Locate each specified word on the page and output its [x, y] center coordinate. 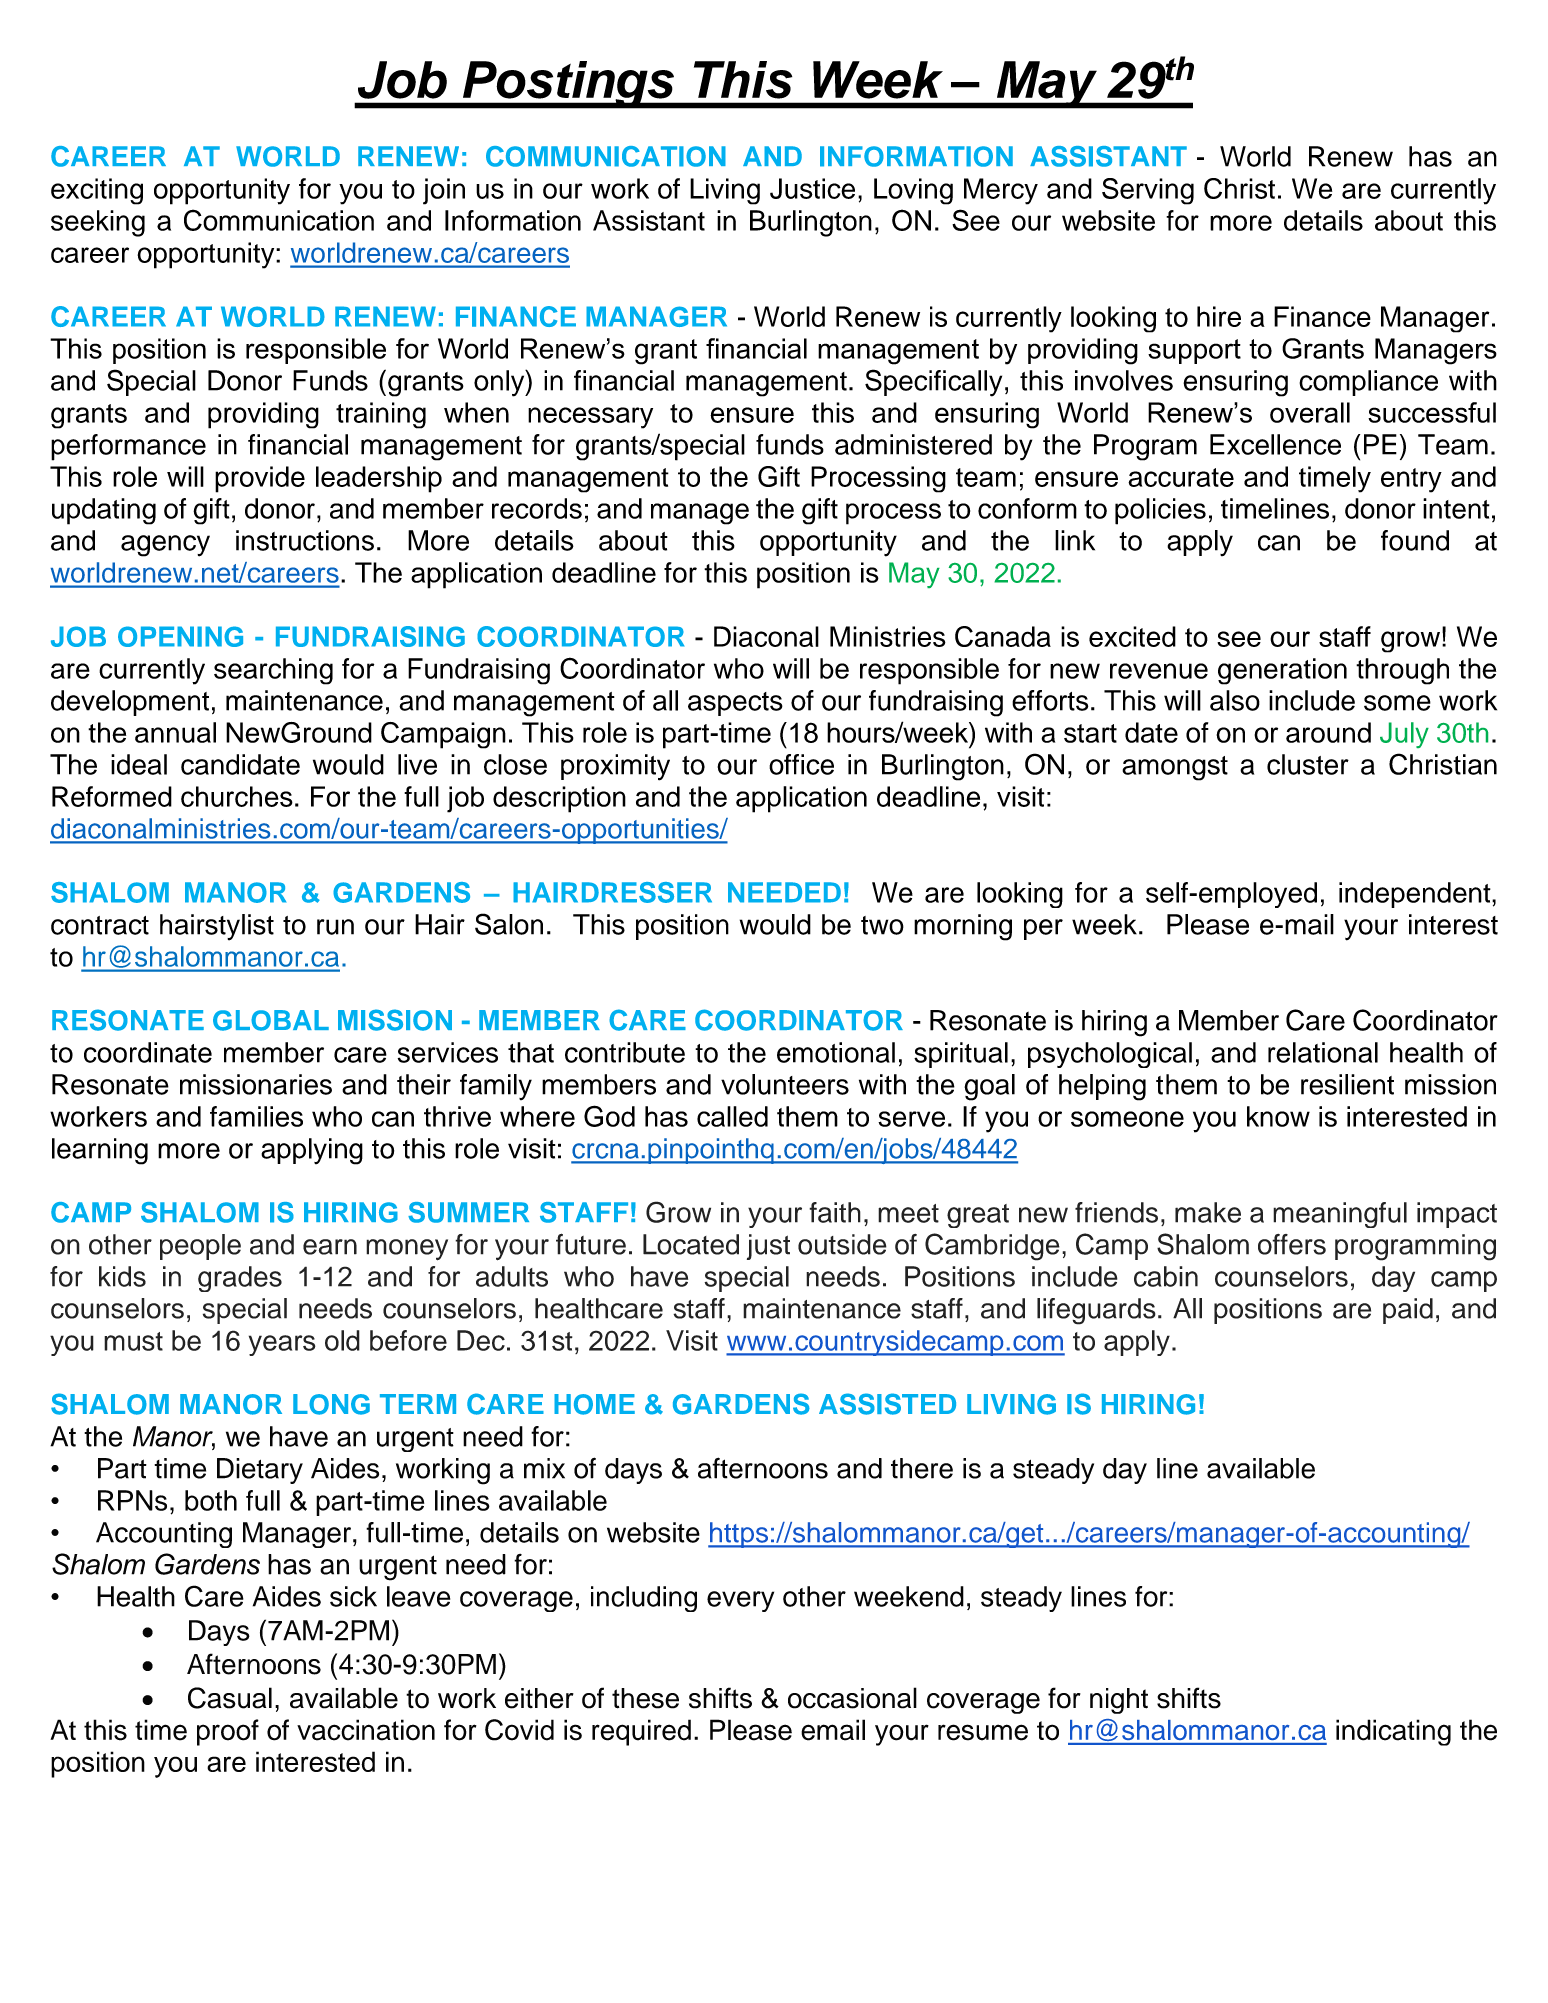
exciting [97, 191]
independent [1416, 895]
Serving [1148, 191]
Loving [913, 191]
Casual [230, 1698]
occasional [852, 1698]
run [335, 927]
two [882, 925]
